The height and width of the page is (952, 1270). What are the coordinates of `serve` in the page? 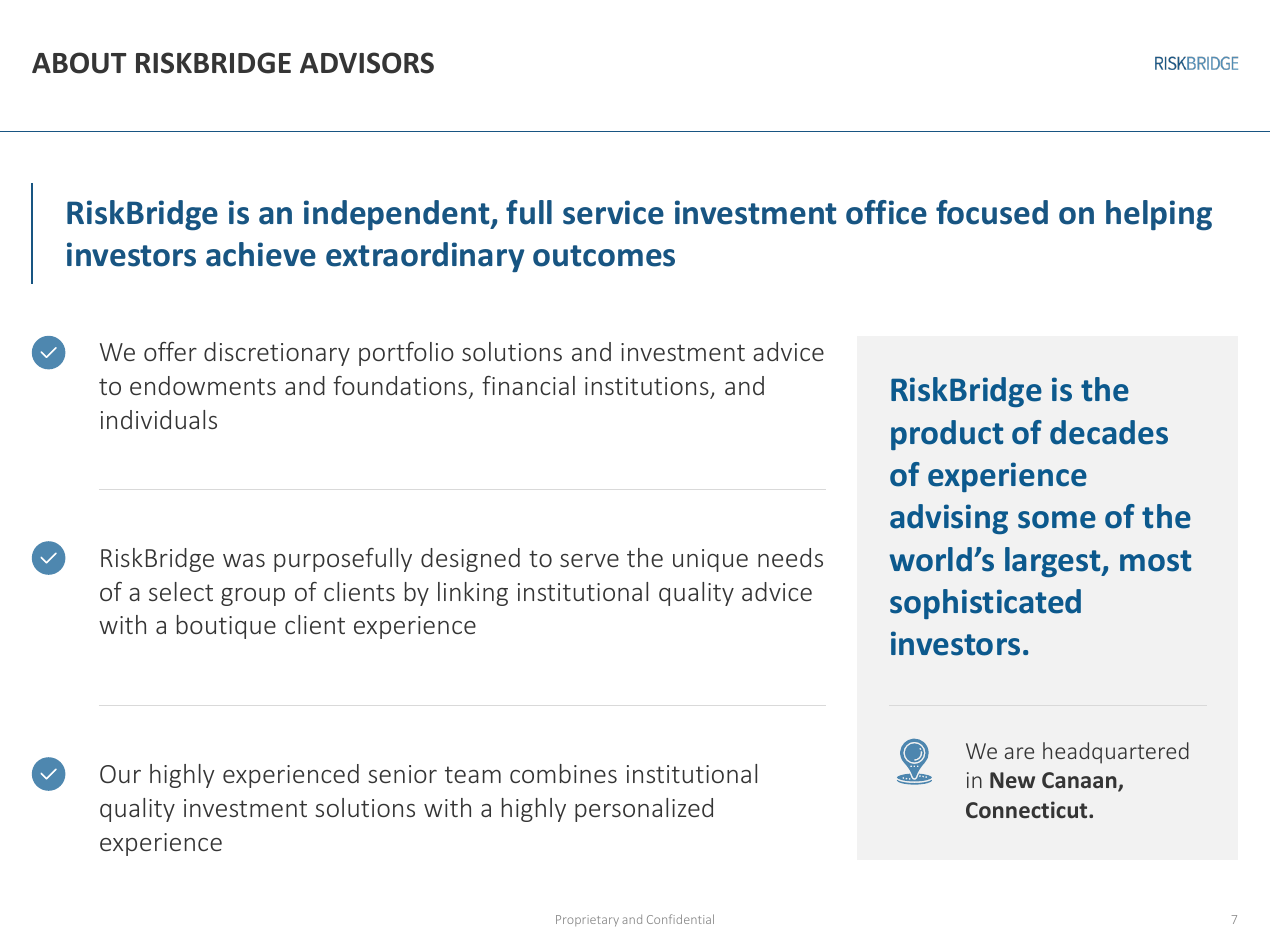 It's located at (589, 560).
